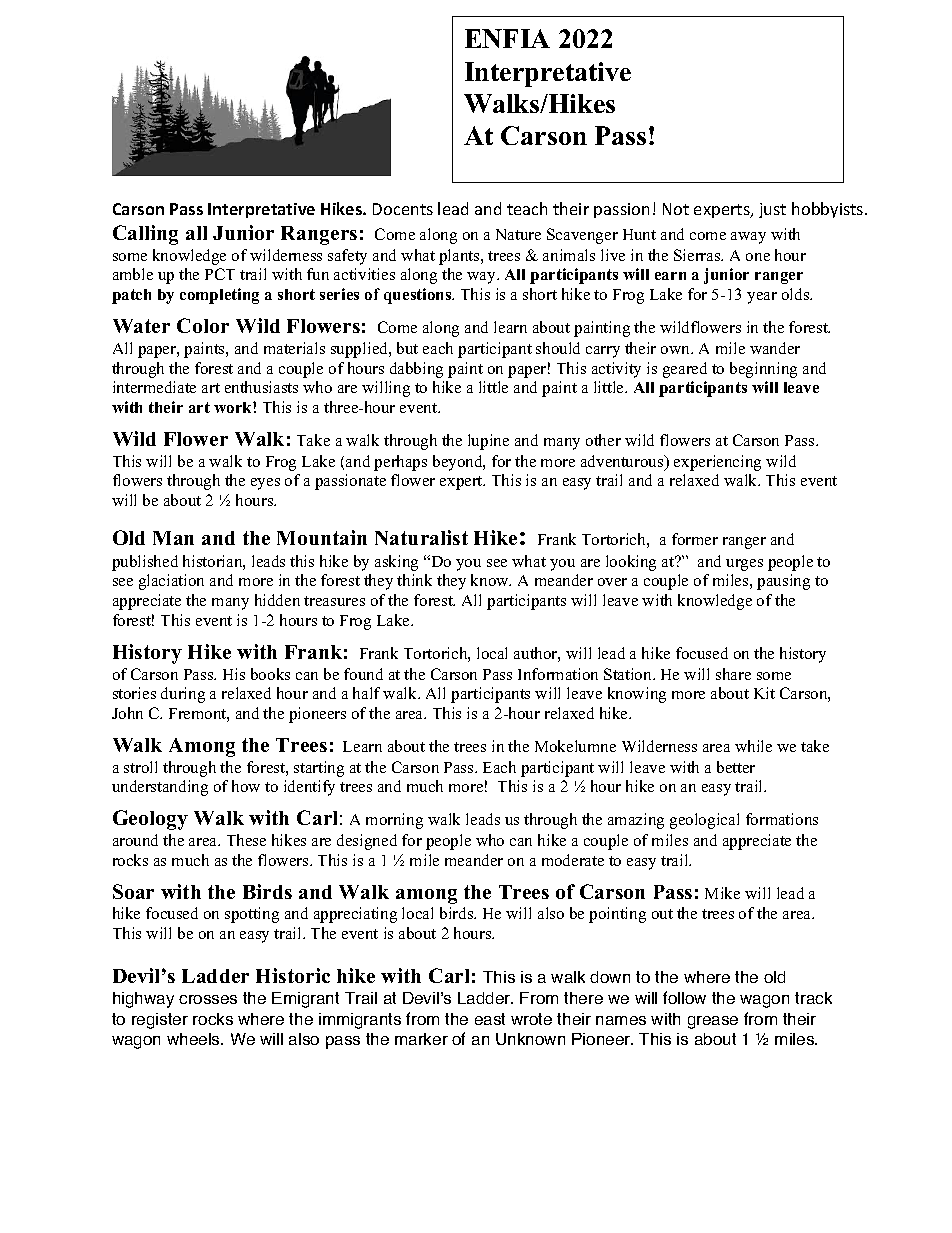  What do you see at coordinates (488, 442) in the document?
I see `lupine` at bounding box center [488, 442].
